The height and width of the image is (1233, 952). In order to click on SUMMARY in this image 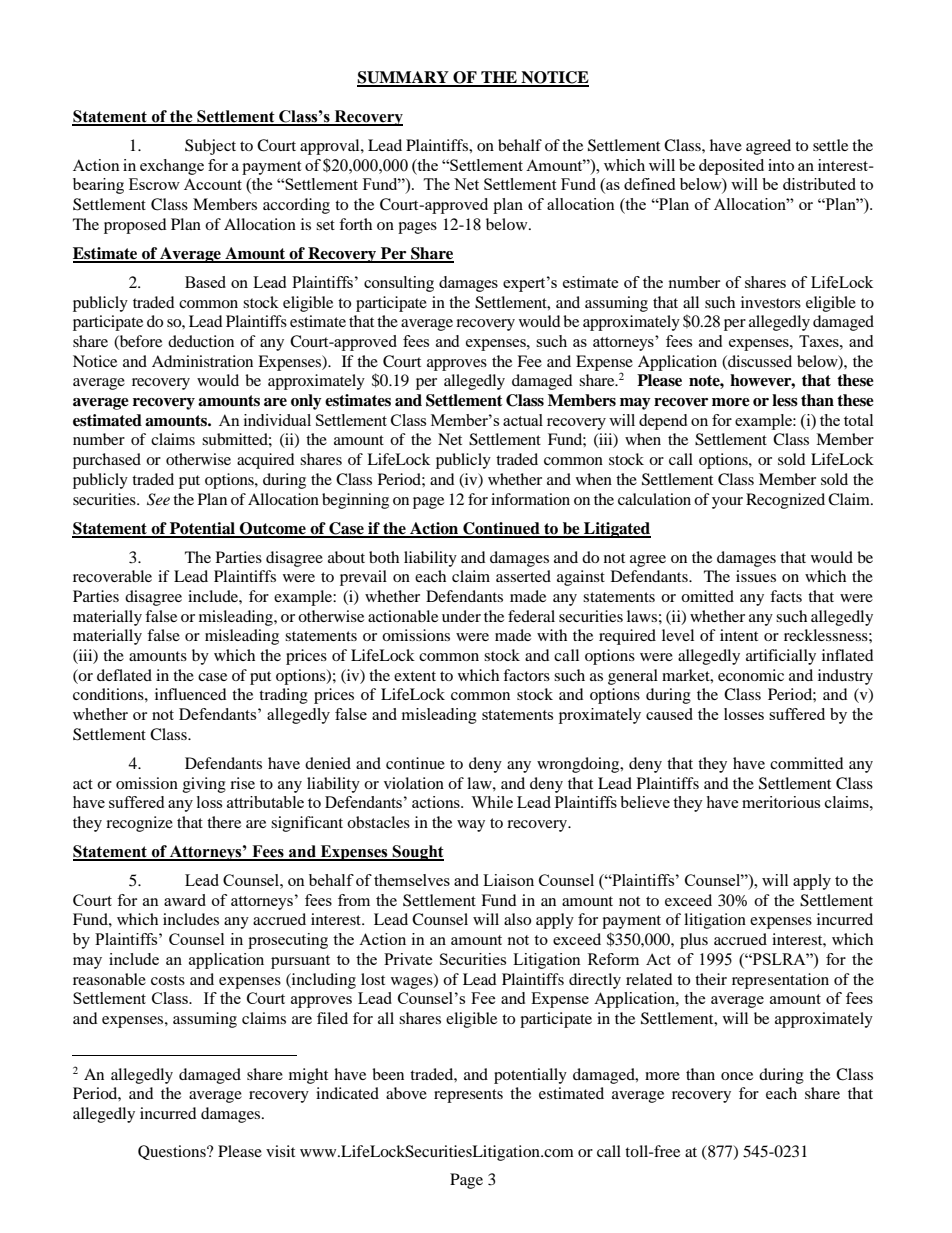, I will do `click(404, 78)`.
